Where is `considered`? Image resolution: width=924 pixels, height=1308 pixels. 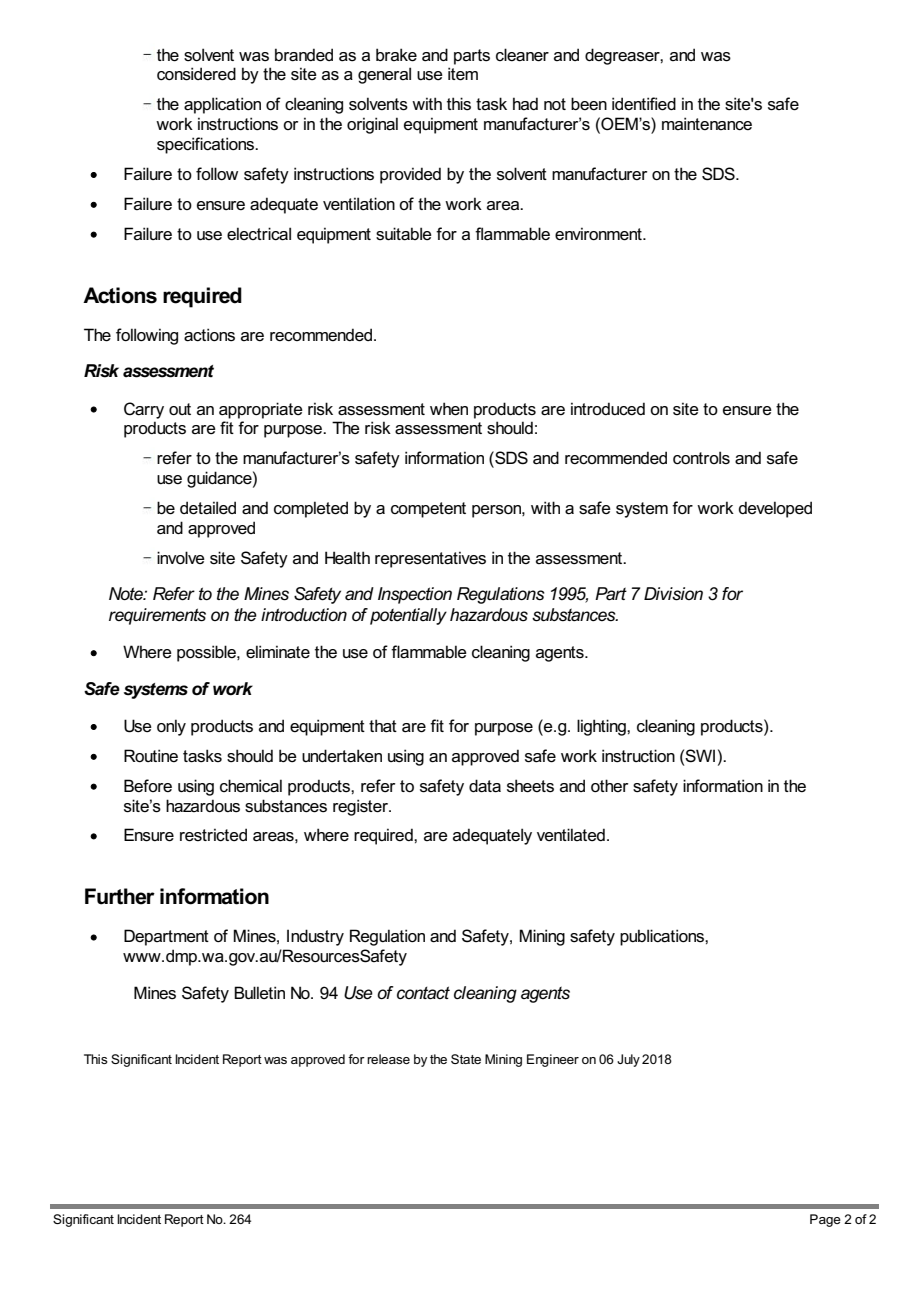 considered is located at coordinates (196, 74).
